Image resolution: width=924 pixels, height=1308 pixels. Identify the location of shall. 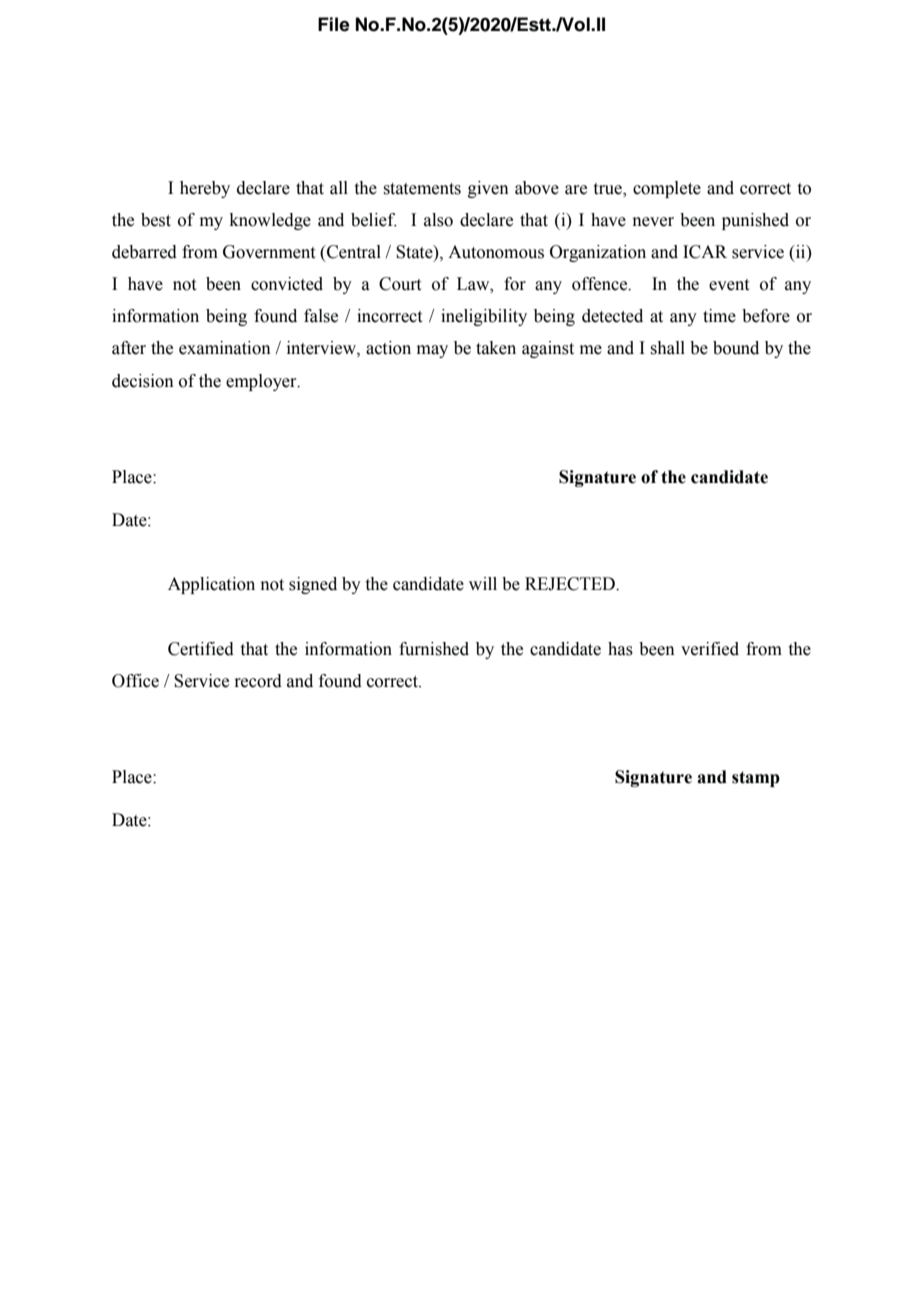
(668, 348).
